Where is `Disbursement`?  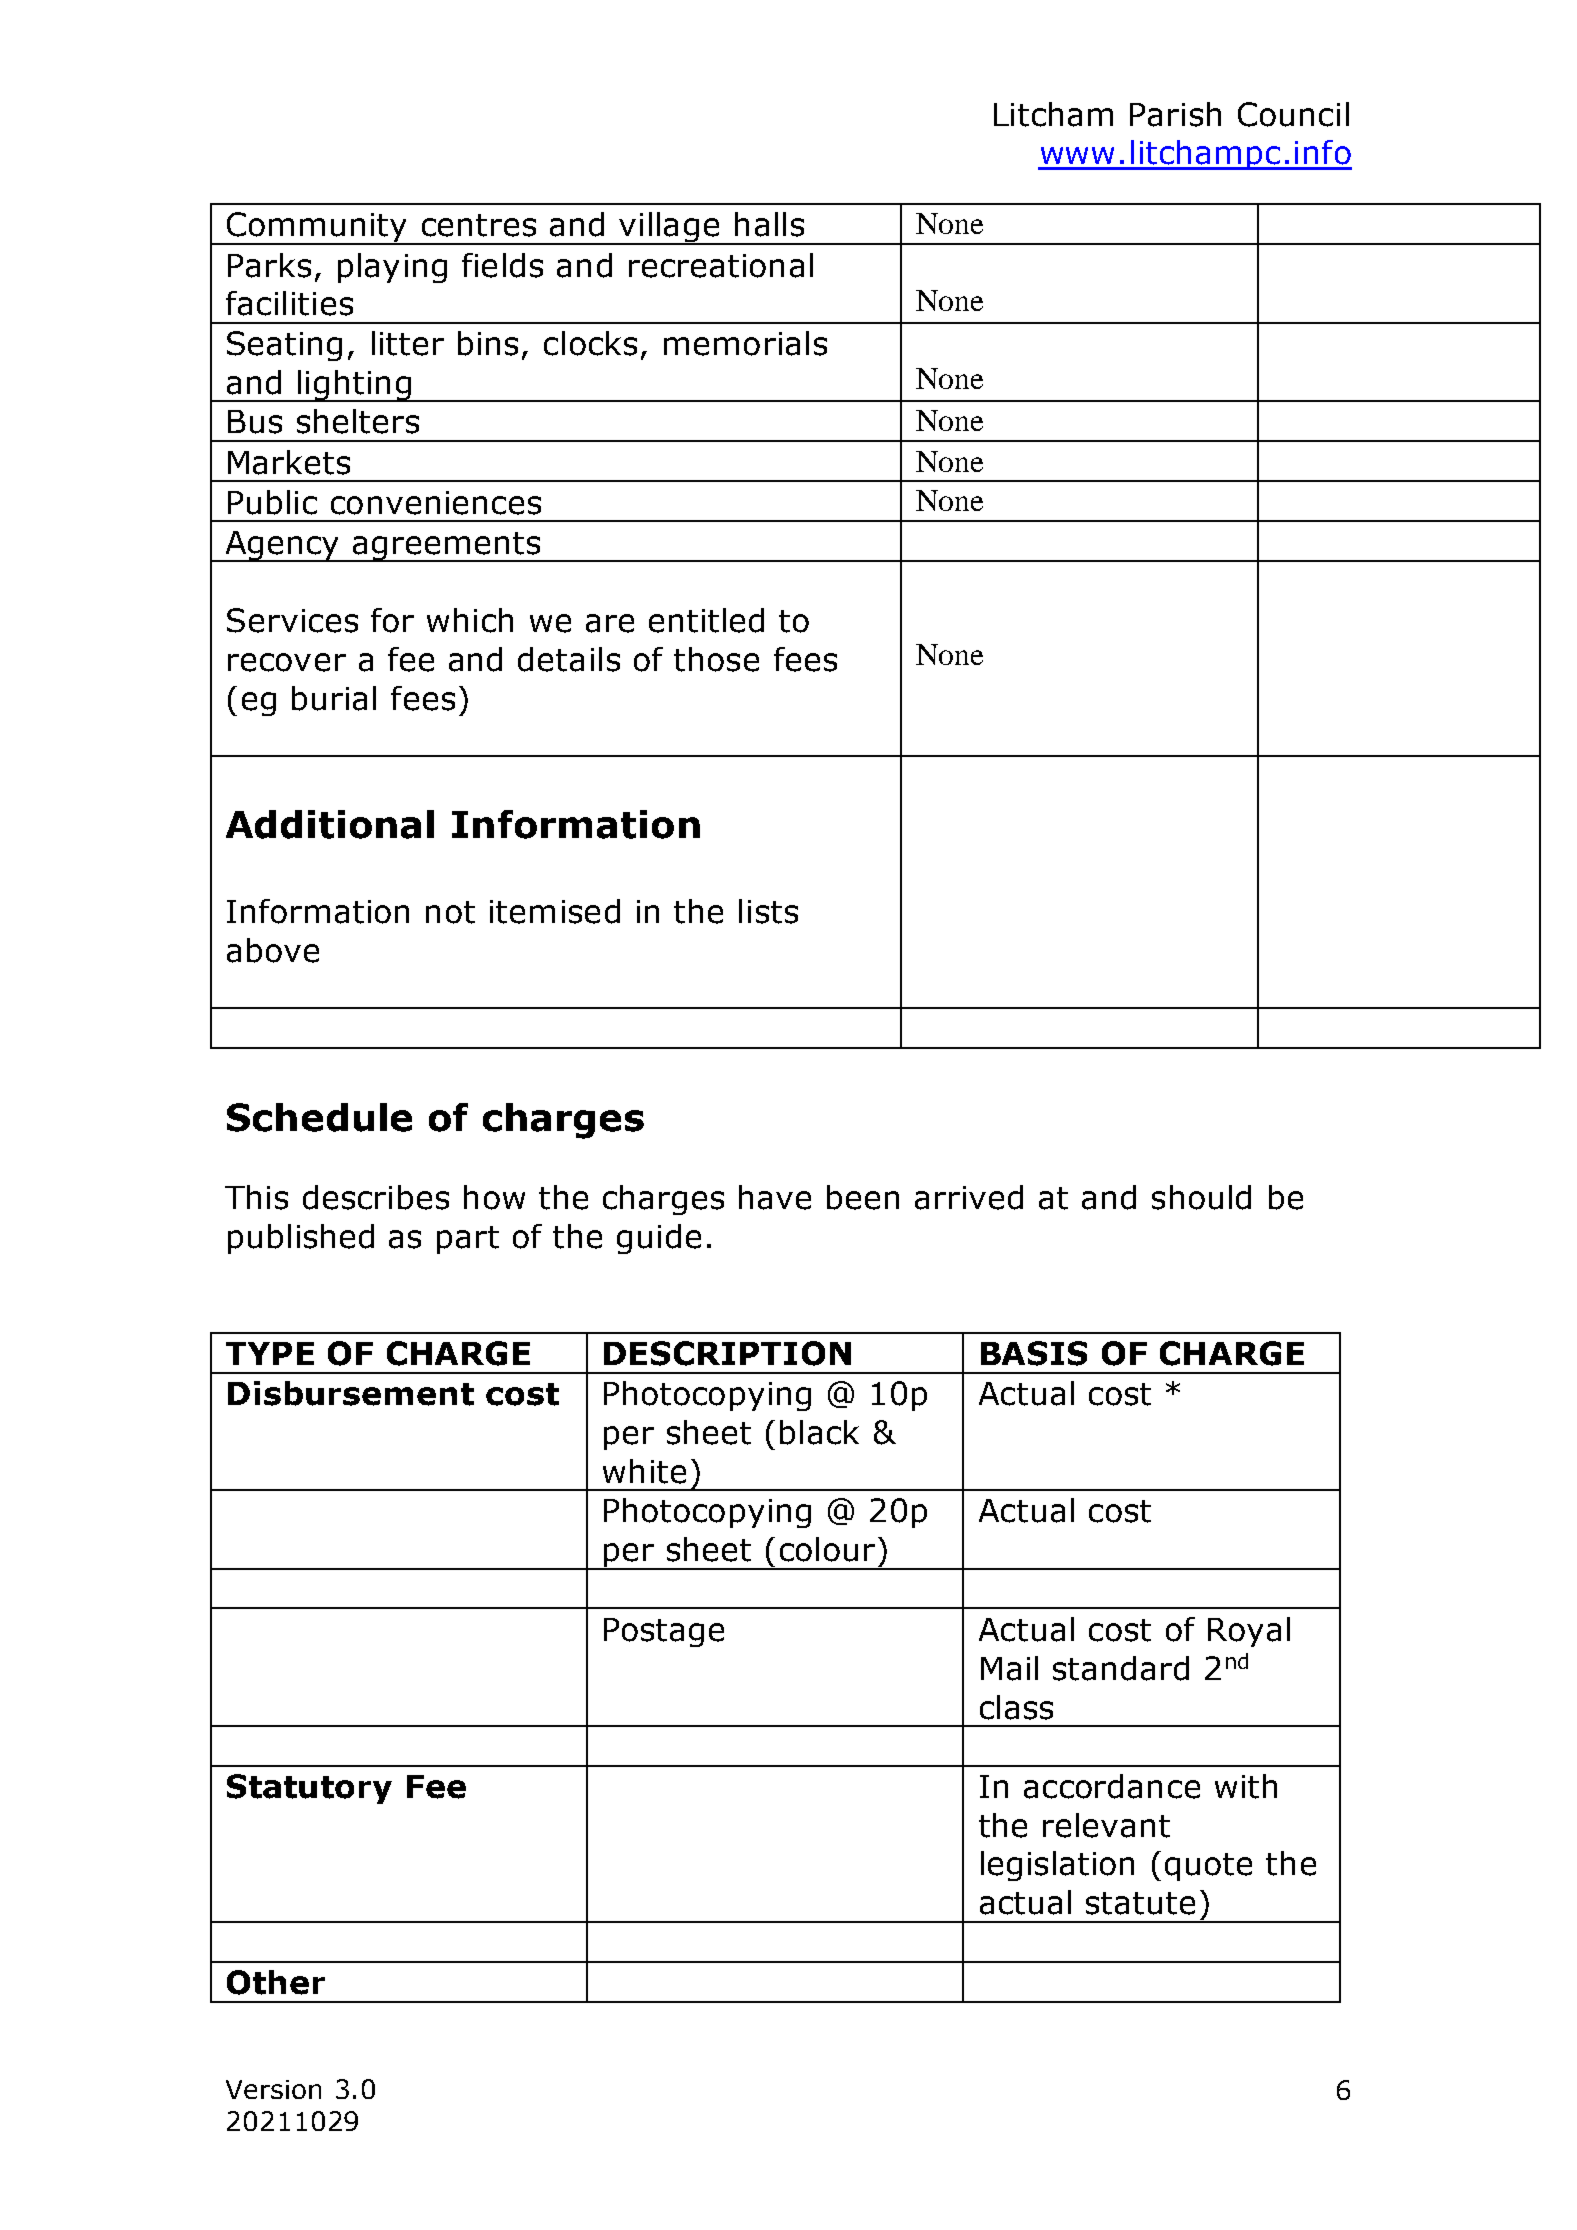
Disbursement is located at coordinates (351, 1393).
